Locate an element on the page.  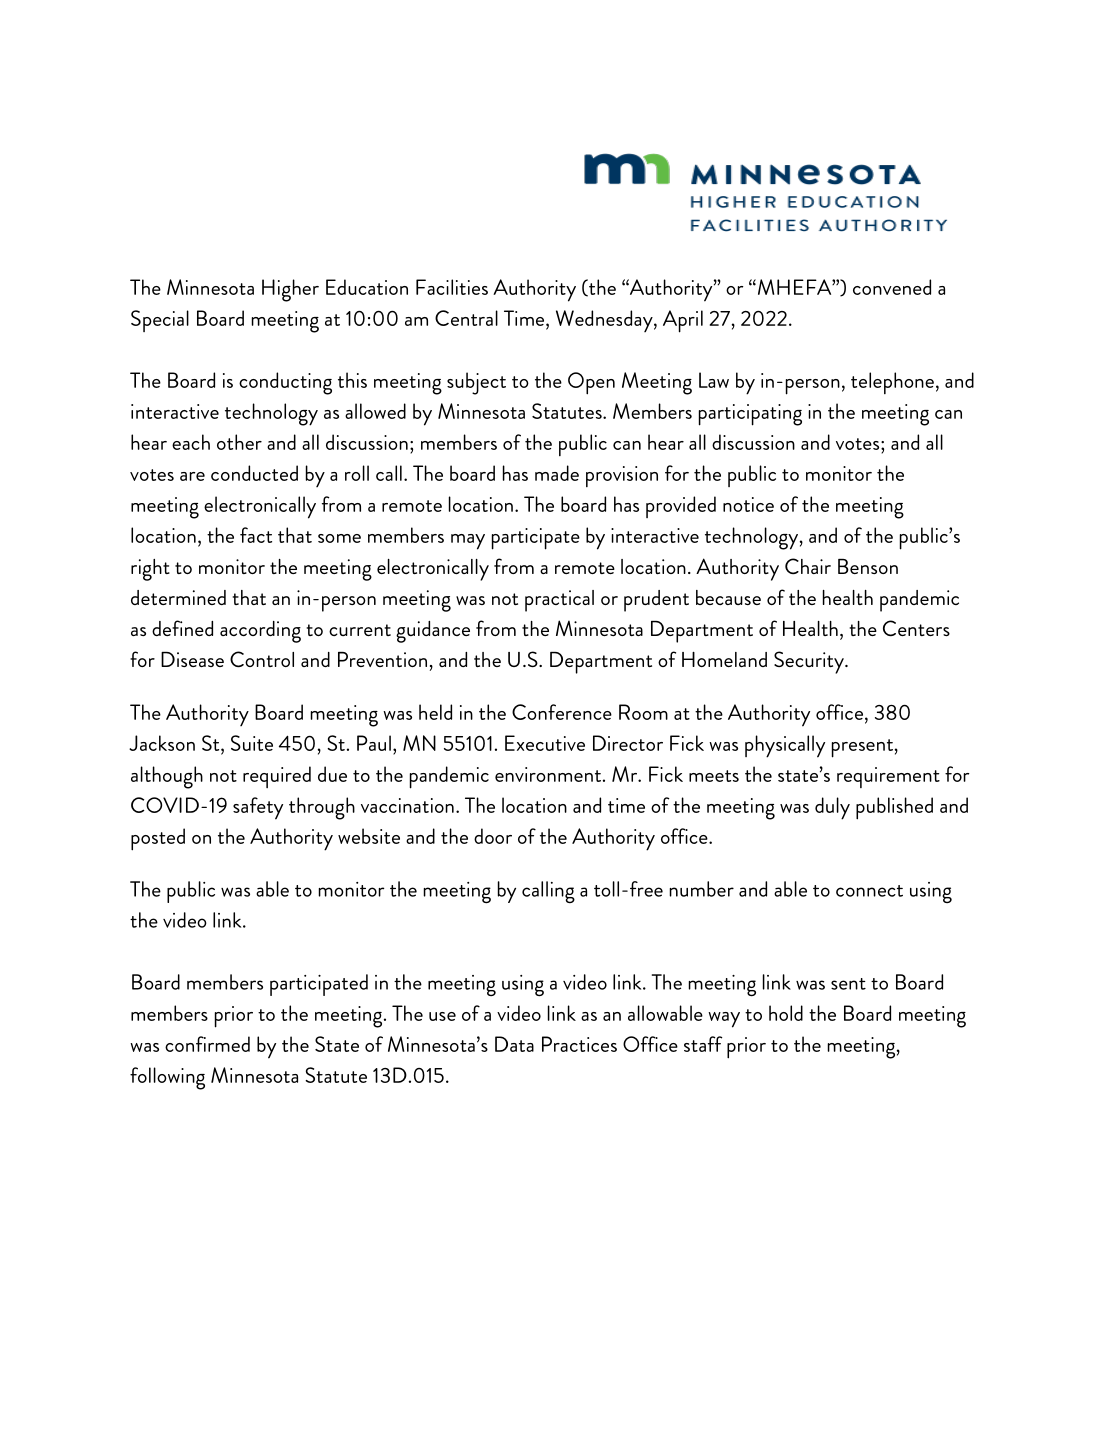
posted is located at coordinates (158, 839).
